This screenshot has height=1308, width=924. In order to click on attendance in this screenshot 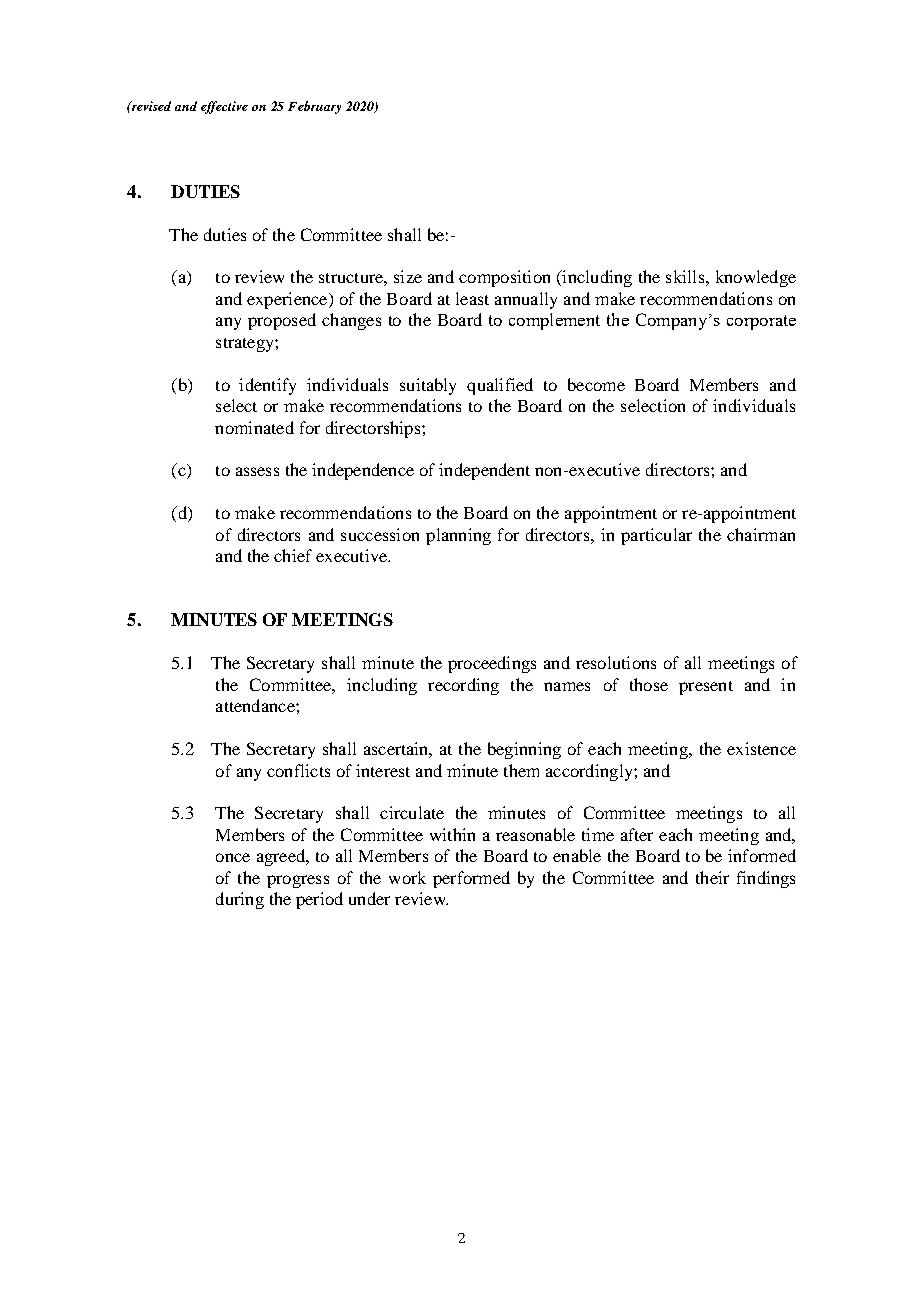, I will do `click(256, 705)`.
